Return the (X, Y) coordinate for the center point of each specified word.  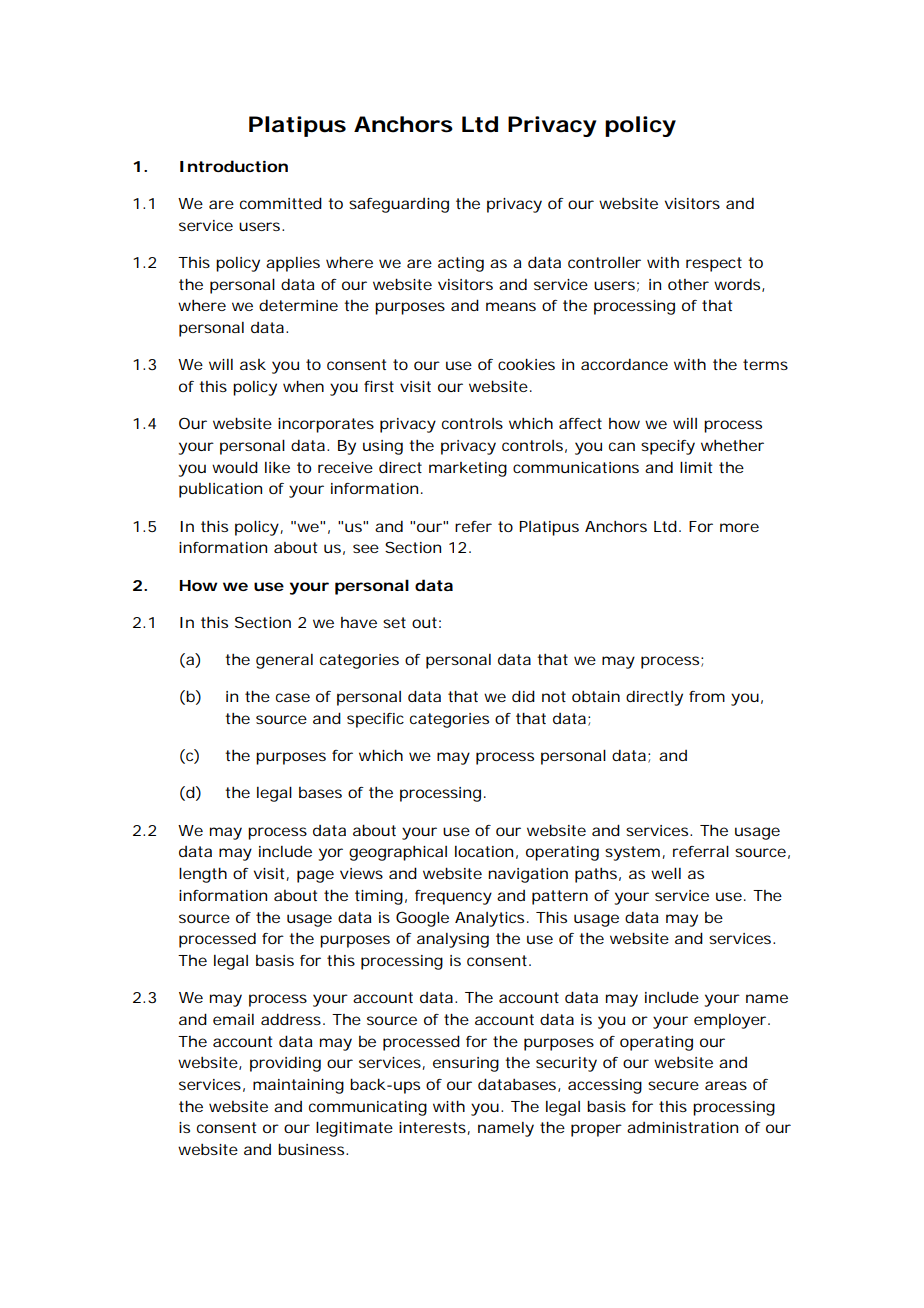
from (707, 696)
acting (461, 264)
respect (714, 264)
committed (281, 203)
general (284, 661)
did (523, 696)
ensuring (466, 1064)
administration (682, 1127)
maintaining (298, 1086)
